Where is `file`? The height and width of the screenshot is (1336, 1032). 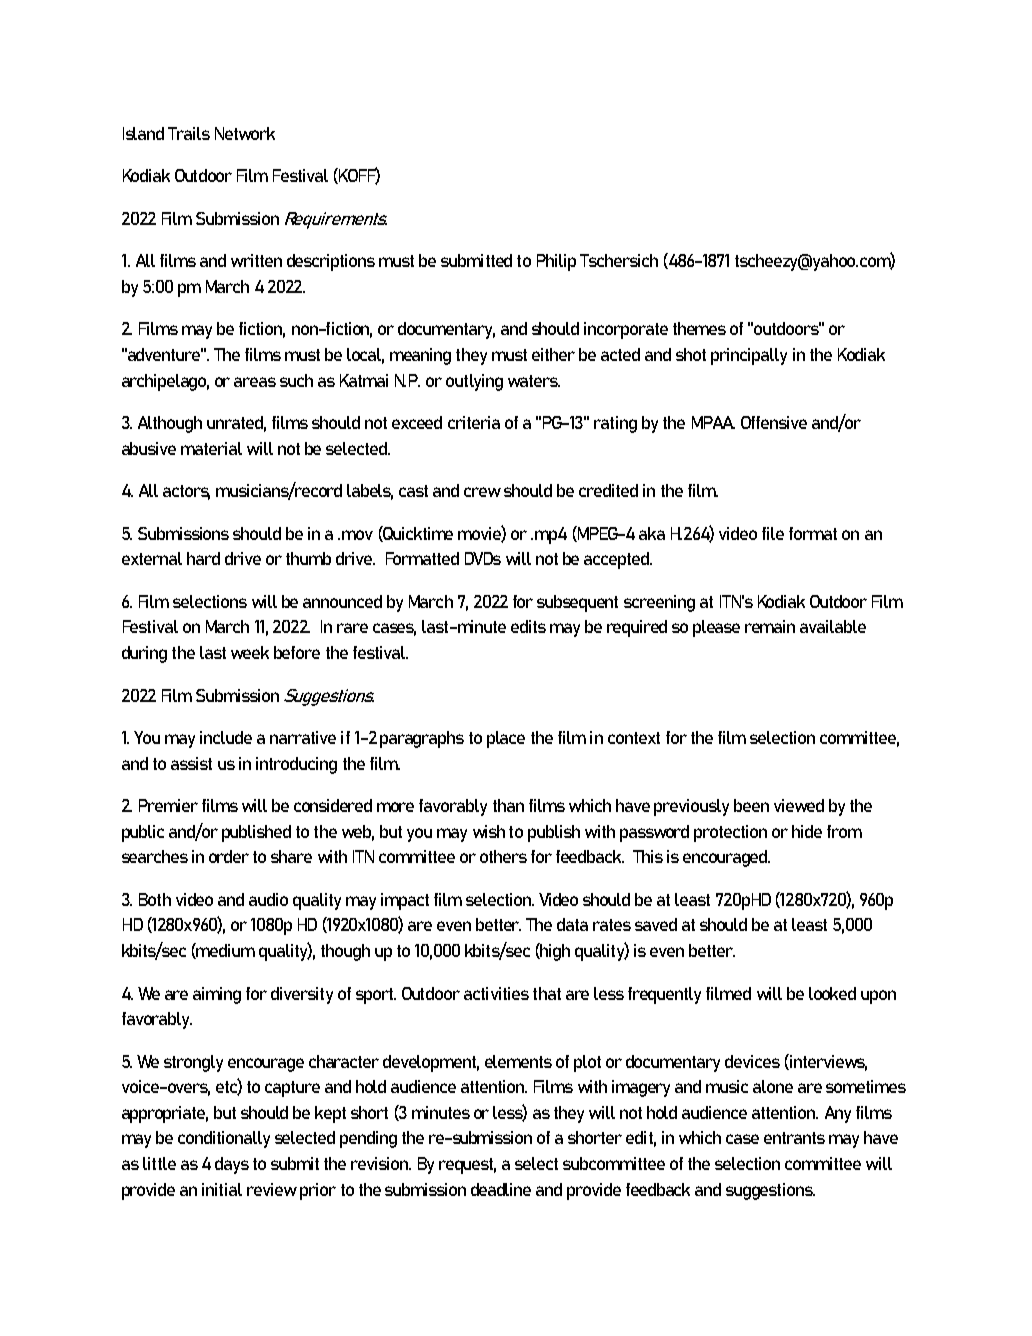 file is located at coordinates (773, 533).
